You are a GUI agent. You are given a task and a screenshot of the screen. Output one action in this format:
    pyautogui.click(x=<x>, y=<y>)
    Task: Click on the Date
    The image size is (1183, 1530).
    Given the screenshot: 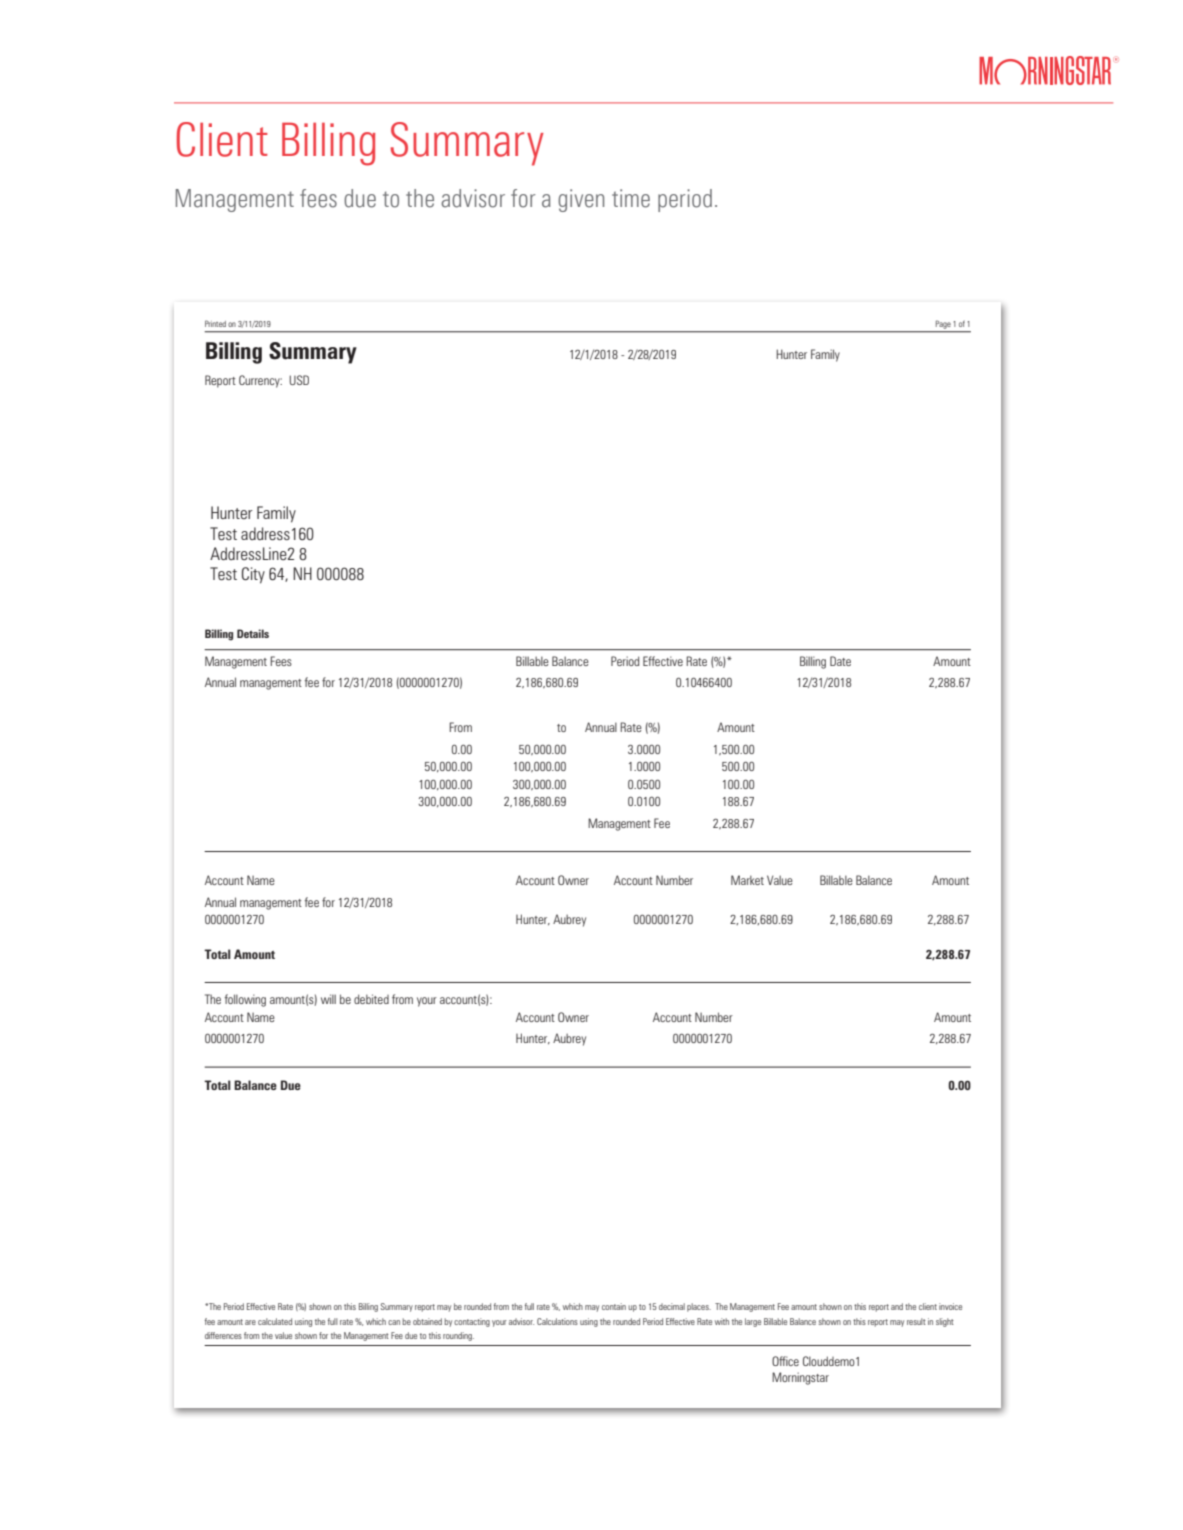 What is the action you would take?
    pyautogui.click(x=840, y=661)
